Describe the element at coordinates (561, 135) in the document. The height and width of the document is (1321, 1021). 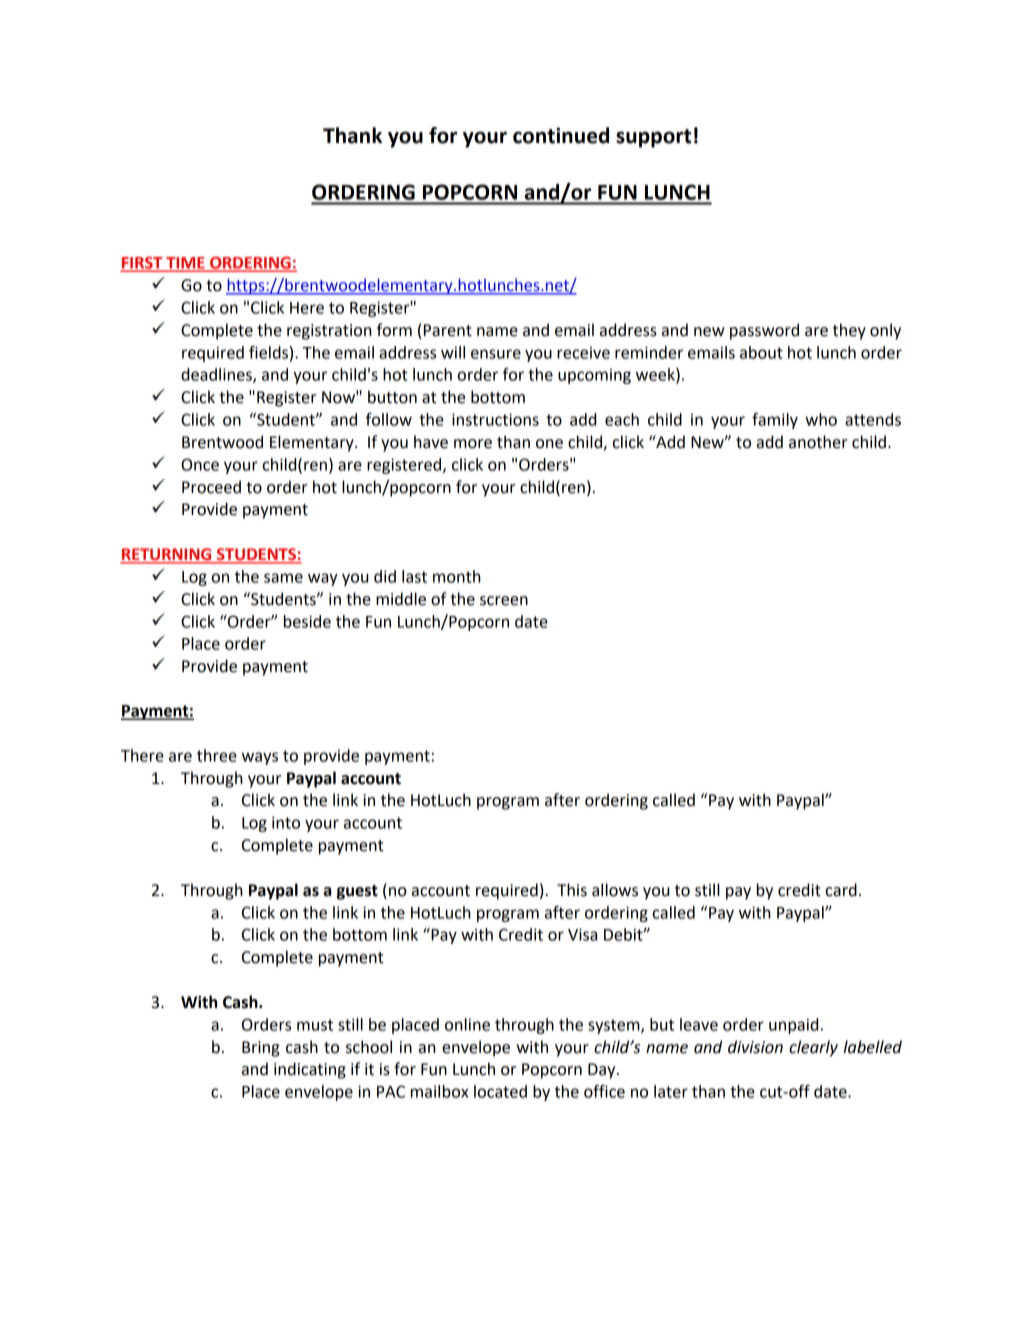
I see `continued` at that location.
